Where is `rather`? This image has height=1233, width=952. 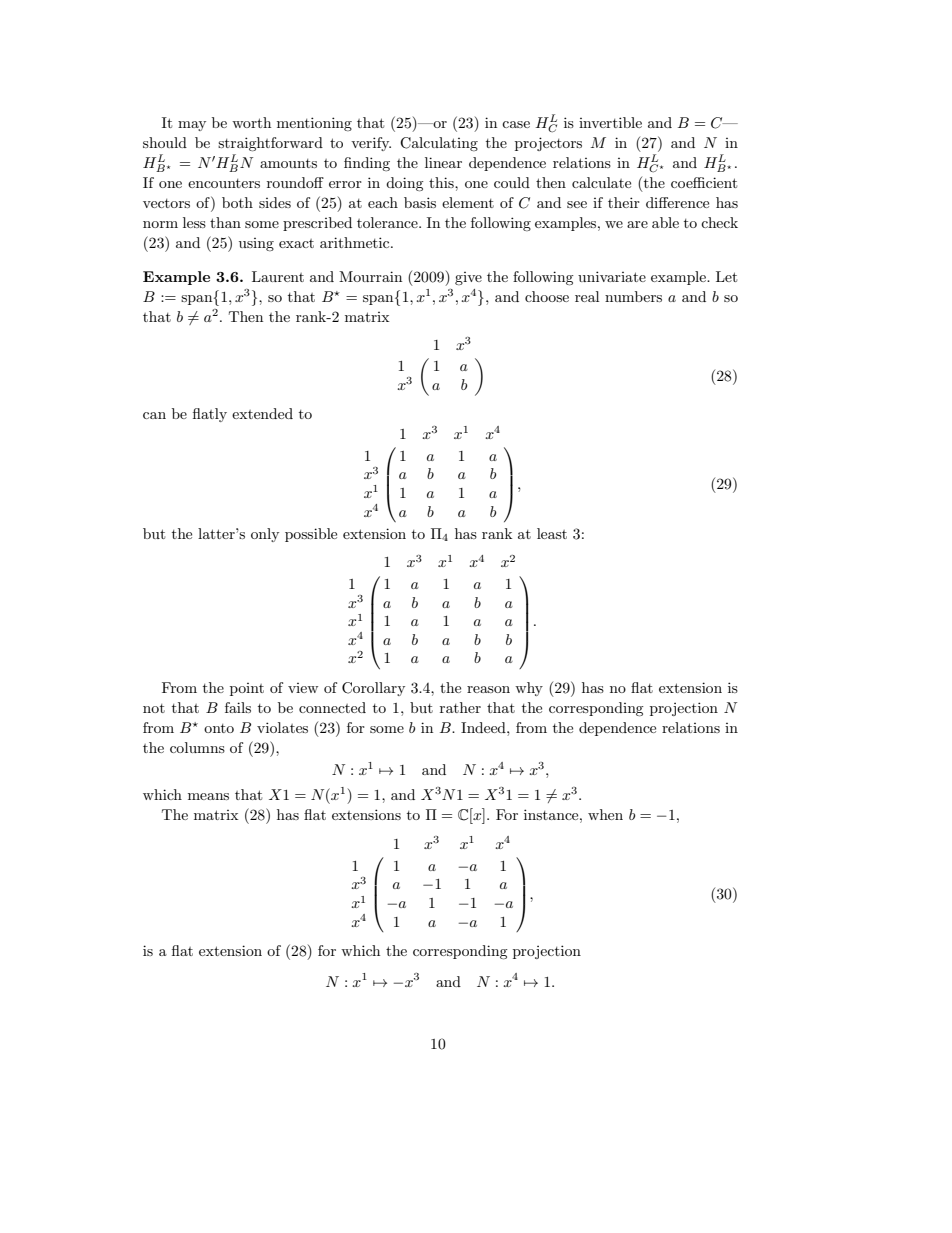 rather is located at coordinates (460, 707).
